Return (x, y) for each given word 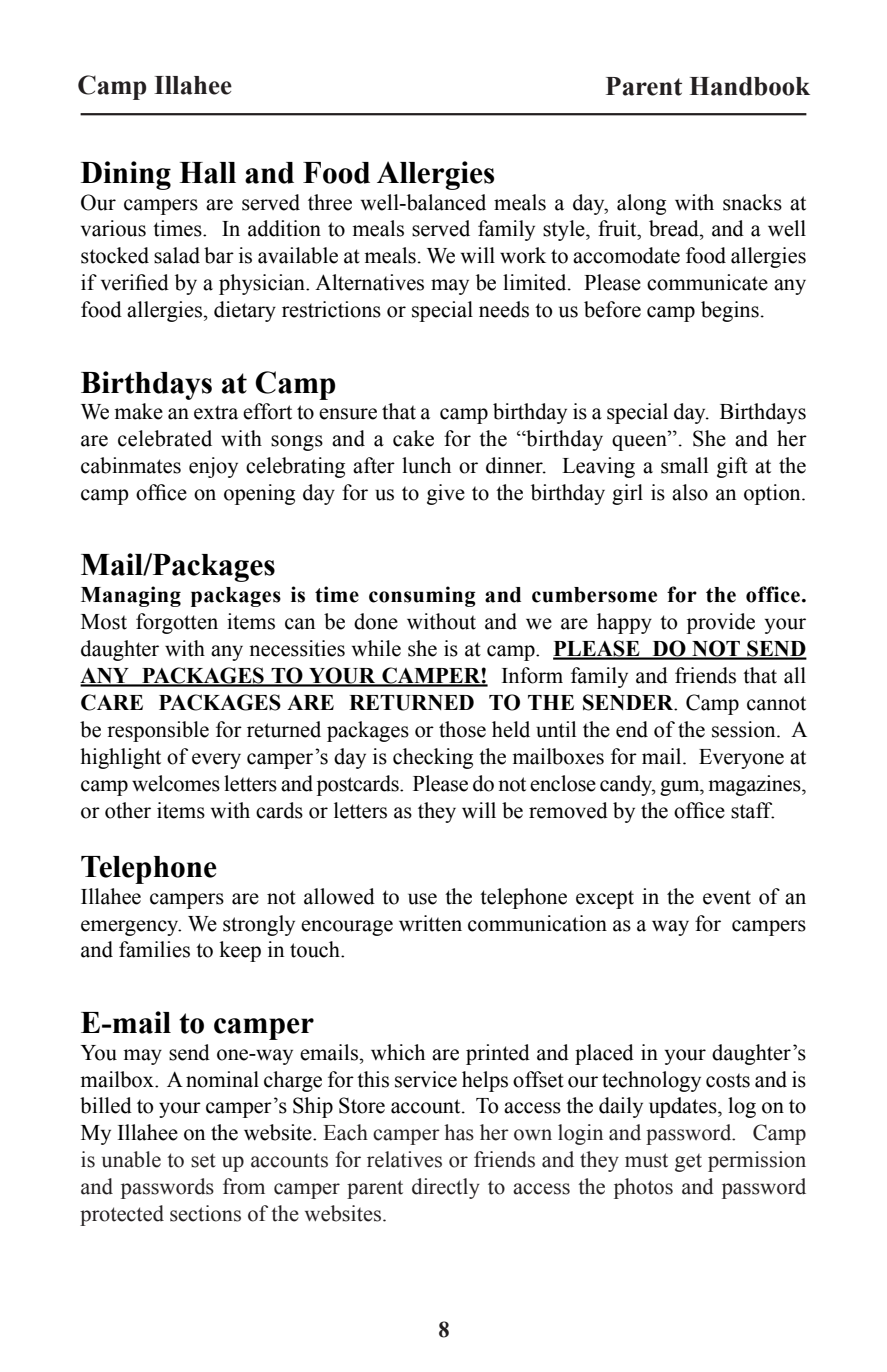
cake (413, 438)
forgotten (177, 623)
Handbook (749, 86)
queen (640, 443)
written (430, 923)
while (376, 648)
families (154, 949)
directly (446, 1188)
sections (205, 1213)
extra (216, 413)
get (688, 1163)
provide (721, 623)
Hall (207, 173)
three (330, 202)
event (727, 898)
